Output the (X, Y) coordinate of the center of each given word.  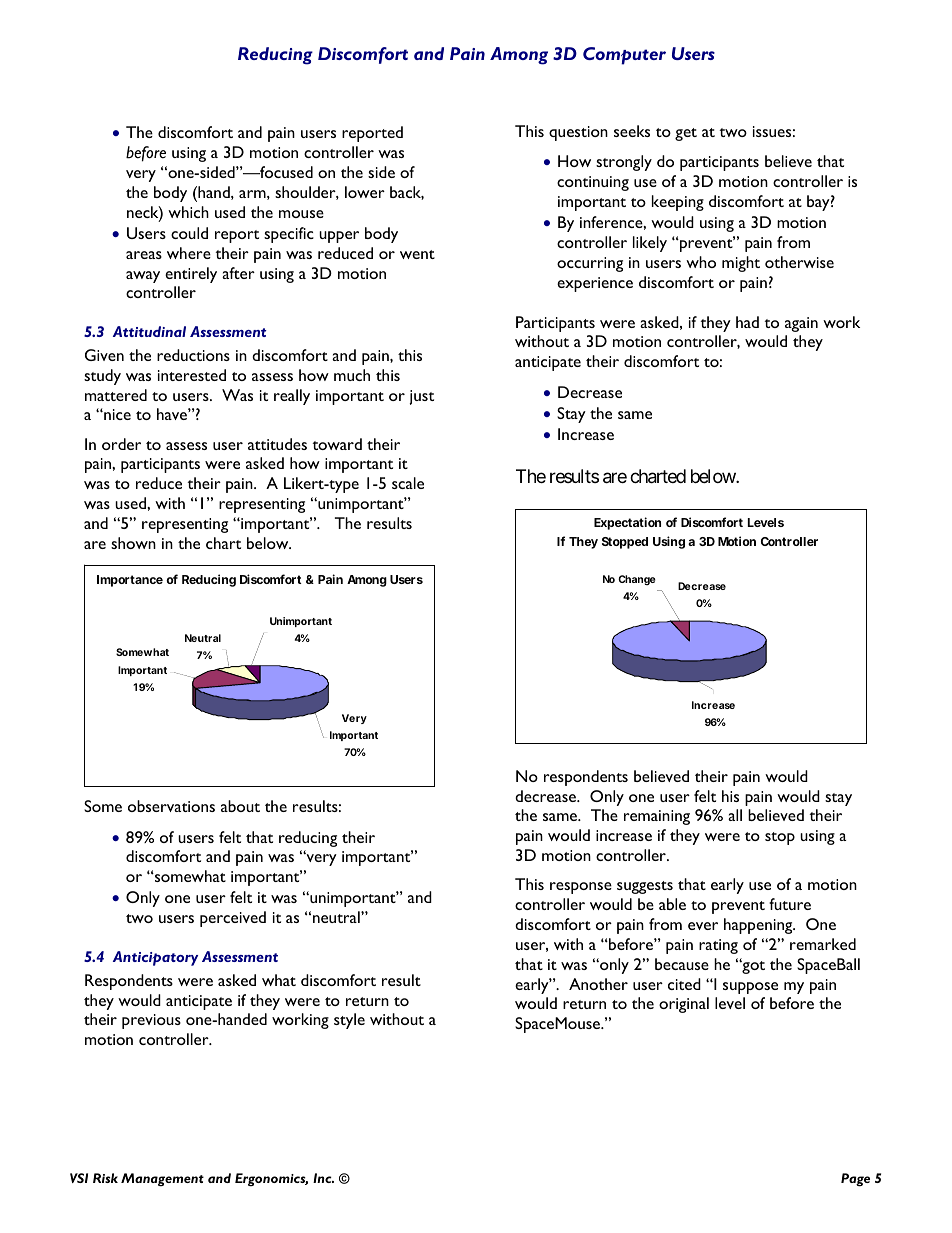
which (188, 212)
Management (162, 1179)
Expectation (627, 523)
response (581, 888)
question (578, 133)
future (790, 904)
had (747, 322)
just (422, 397)
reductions (193, 355)
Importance (130, 581)
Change (637, 580)
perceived (233, 919)
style (349, 1021)
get (686, 134)
